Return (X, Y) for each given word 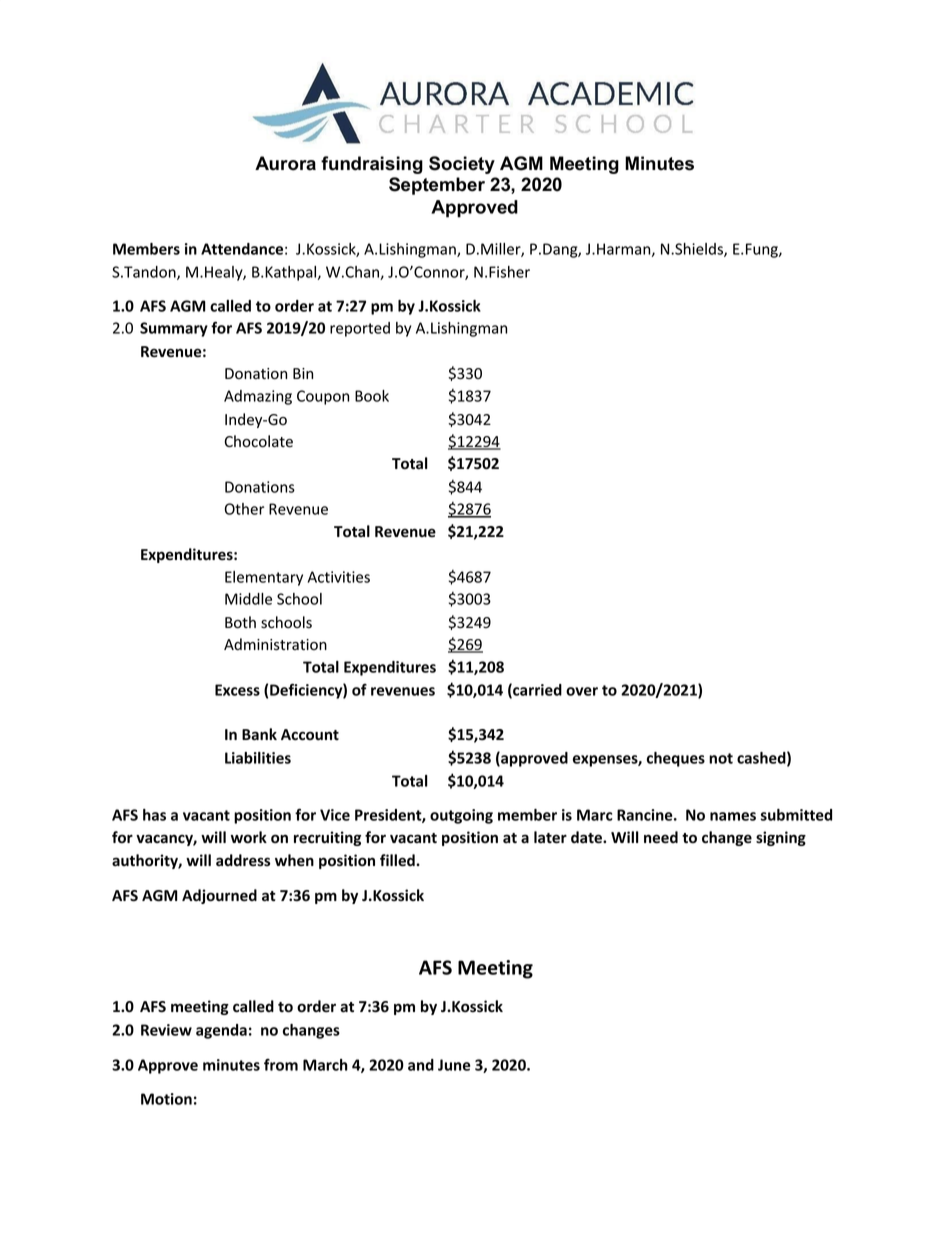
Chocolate (258, 441)
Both (240, 622)
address (243, 860)
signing (781, 838)
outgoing (461, 816)
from (281, 1065)
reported (360, 329)
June (454, 1065)
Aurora (285, 163)
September (437, 186)
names (733, 816)
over (582, 691)
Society (462, 165)
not (721, 758)
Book (372, 396)
